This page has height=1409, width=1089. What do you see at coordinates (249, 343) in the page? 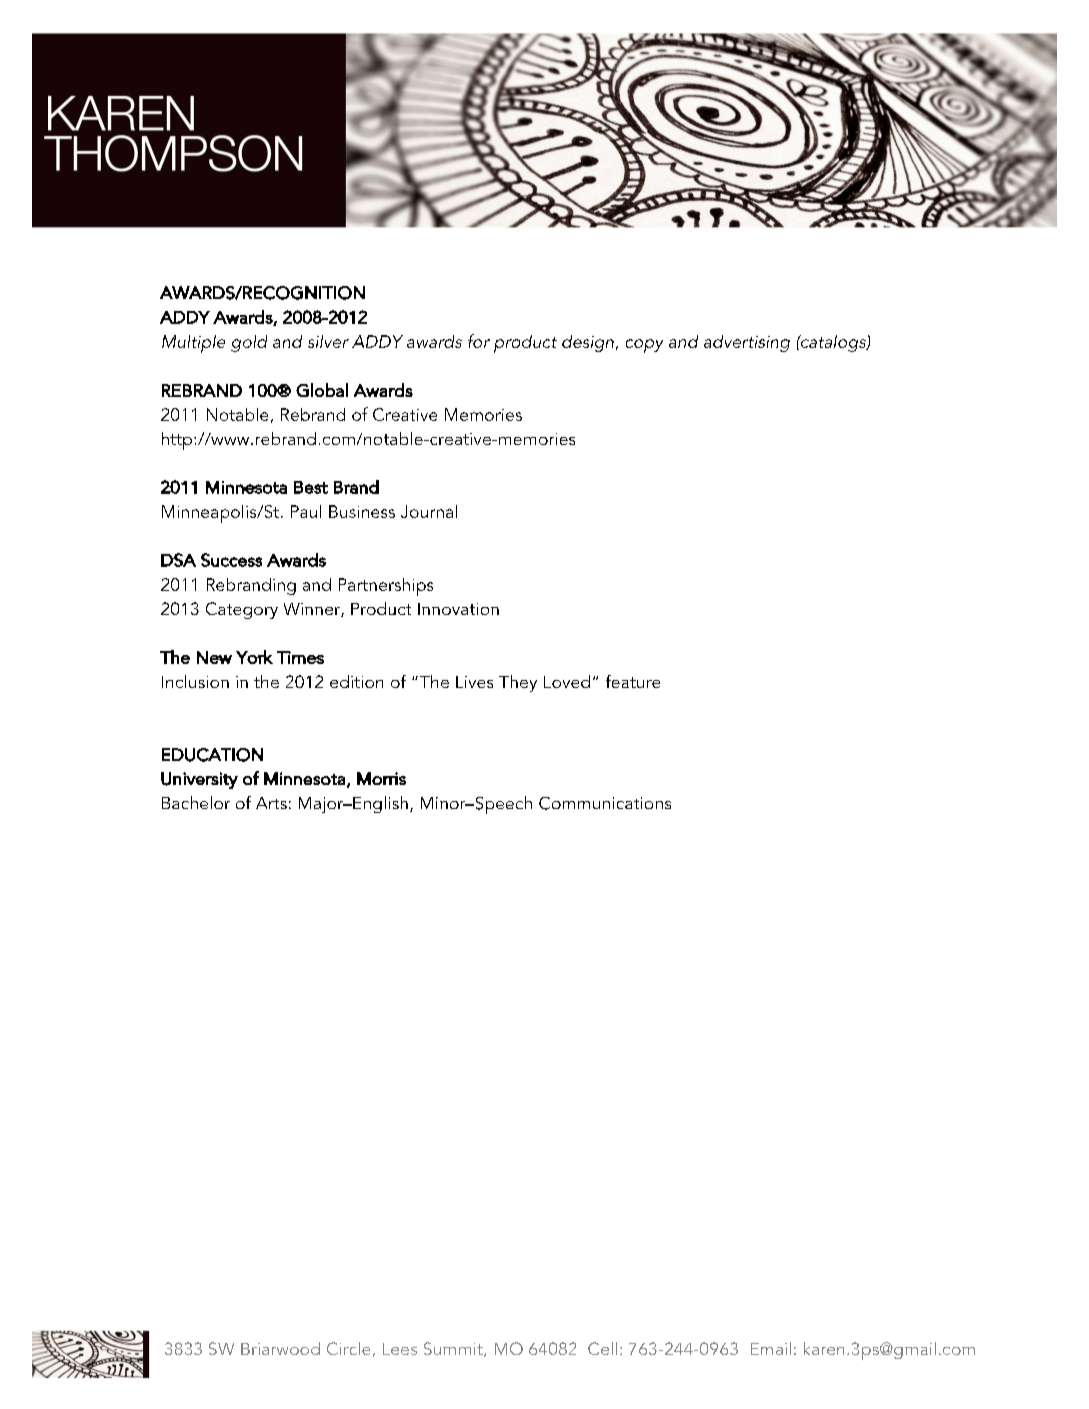
I see `gold` at bounding box center [249, 343].
